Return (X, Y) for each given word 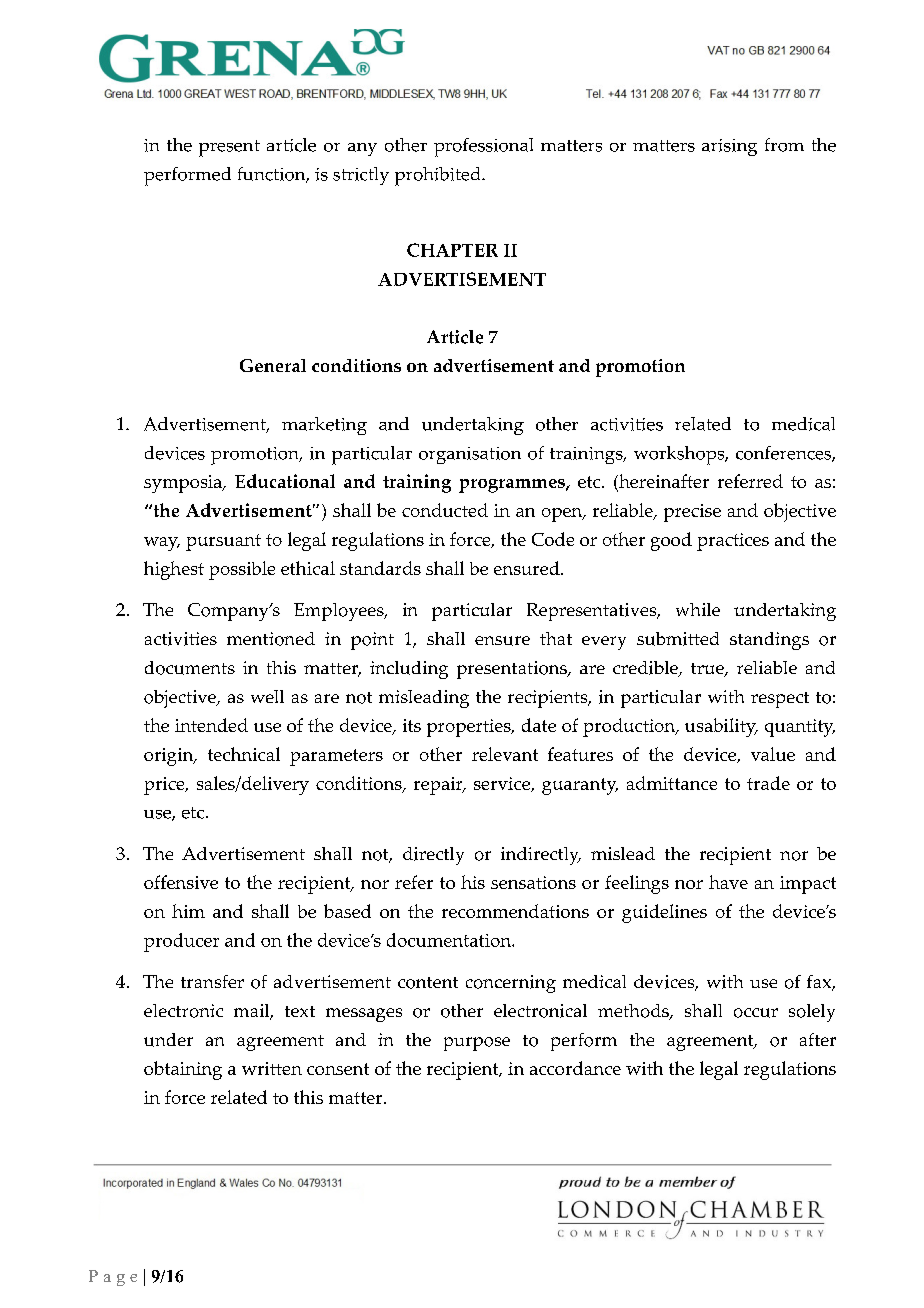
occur (756, 1013)
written (272, 1068)
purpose (477, 1044)
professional (483, 147)
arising (729, 147)
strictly (361, 176)
